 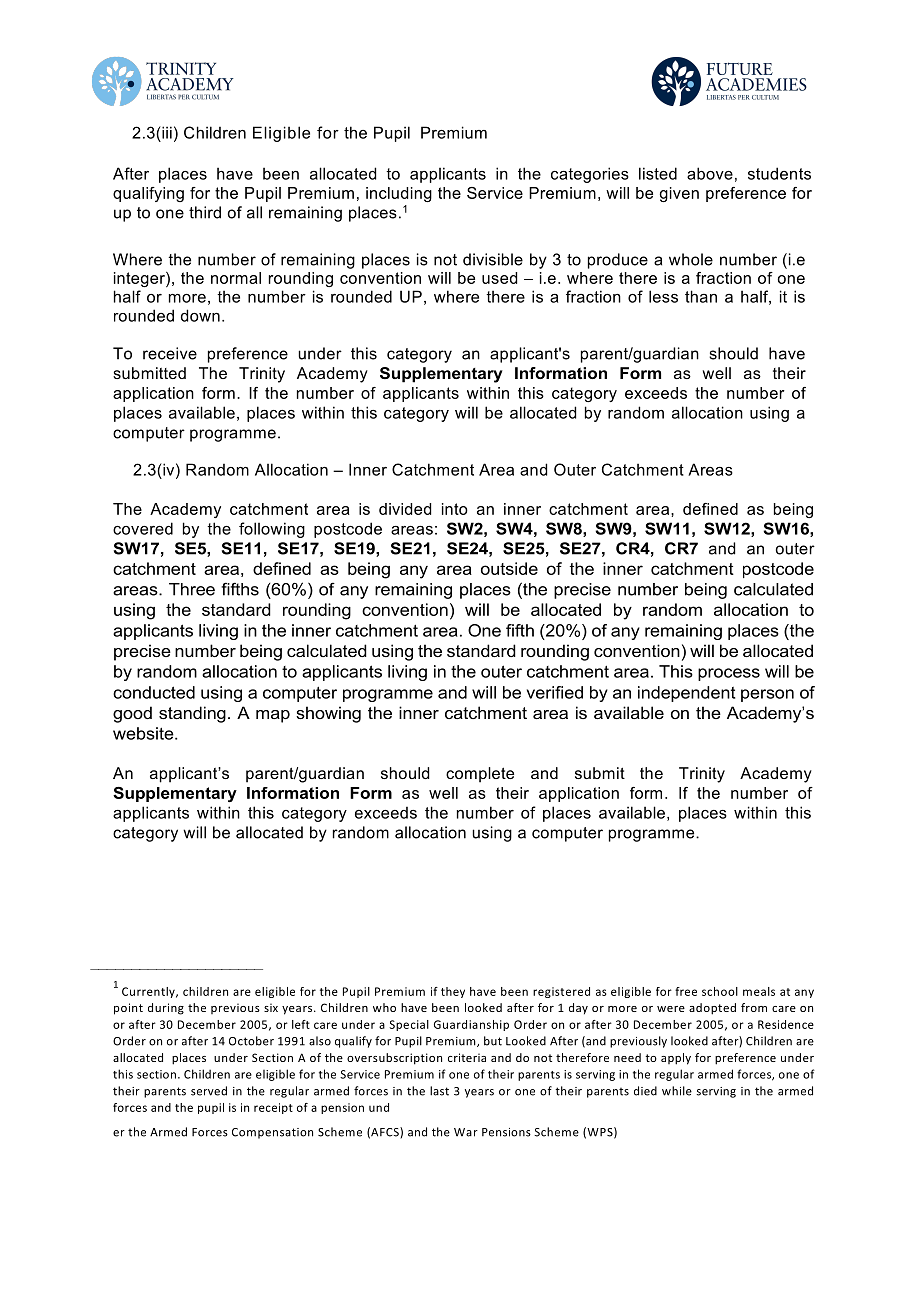 What do you see at coordinates (399, 194) in the screenshot?
I see `including` at bounding box center [399, 194].
